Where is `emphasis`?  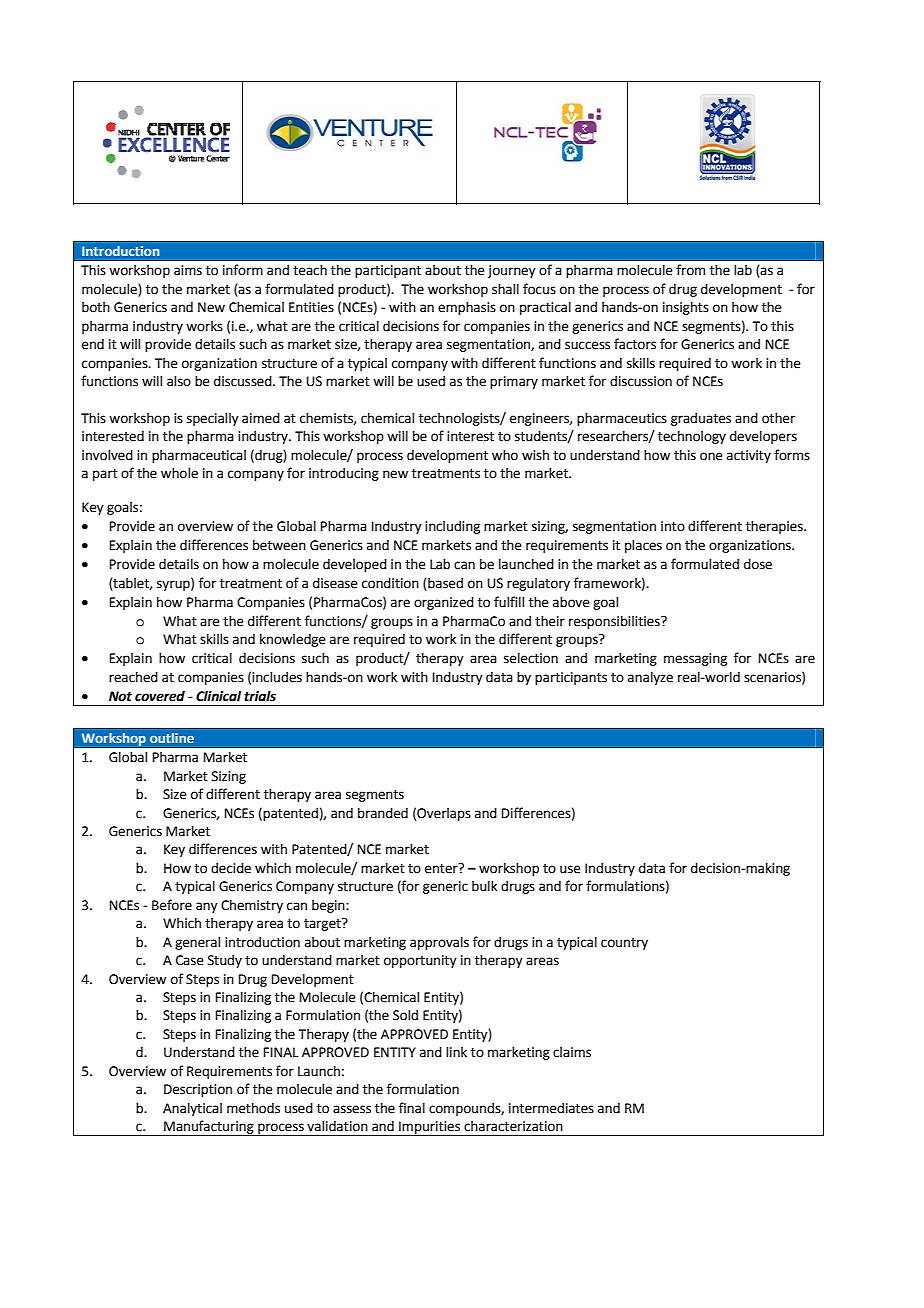
emphasis is located at coordinates (467, 308).
